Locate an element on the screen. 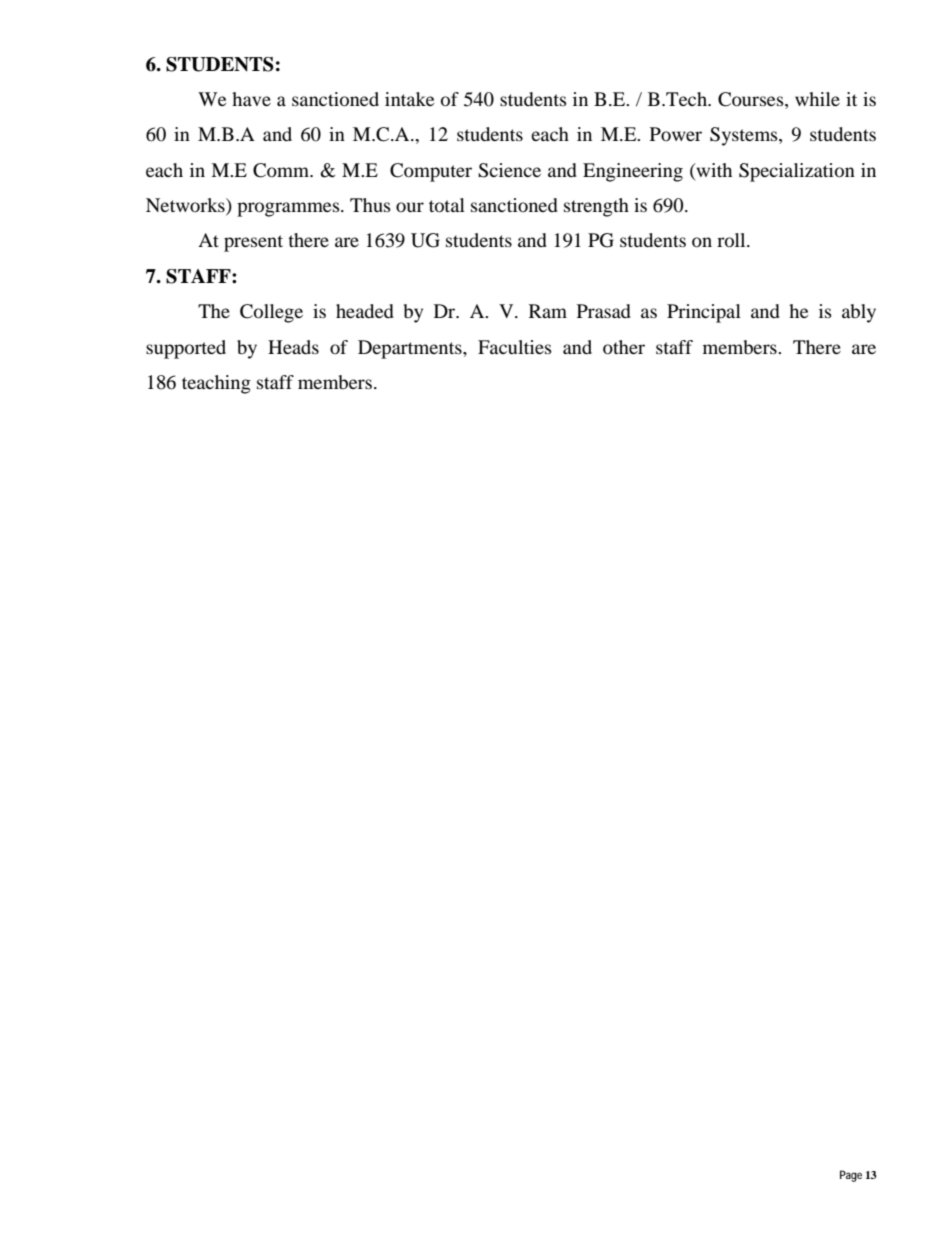 This screenshot has height=1233, width=952. other is located at coordinates (624, 347).
